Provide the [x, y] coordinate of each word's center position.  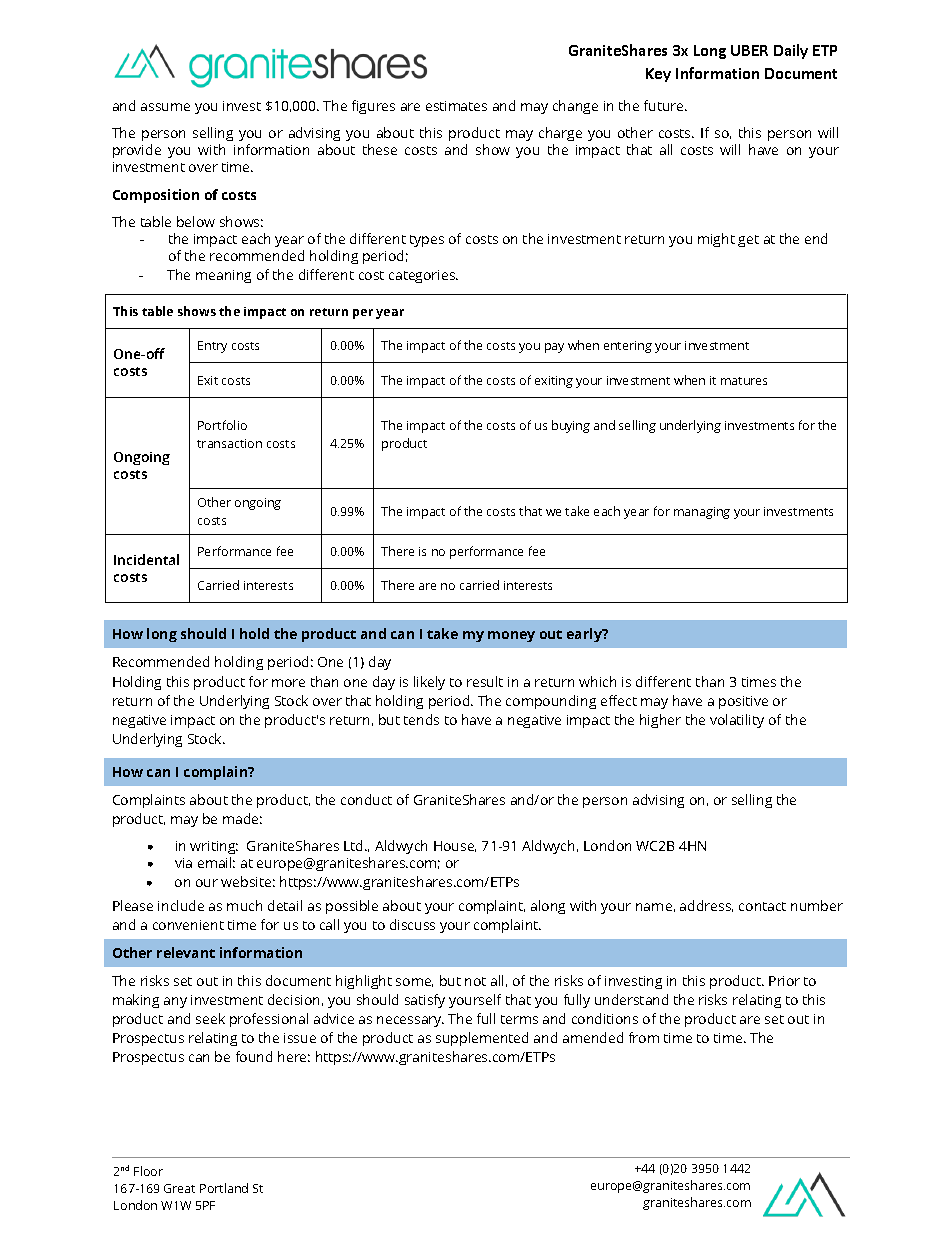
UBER [749, 50]
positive [743, 702]
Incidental [146, 559]
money [511, 636]
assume [165, 107]
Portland [224, 1188]
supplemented [482, 1039]
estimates [456, 106]
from [644, 1037]
